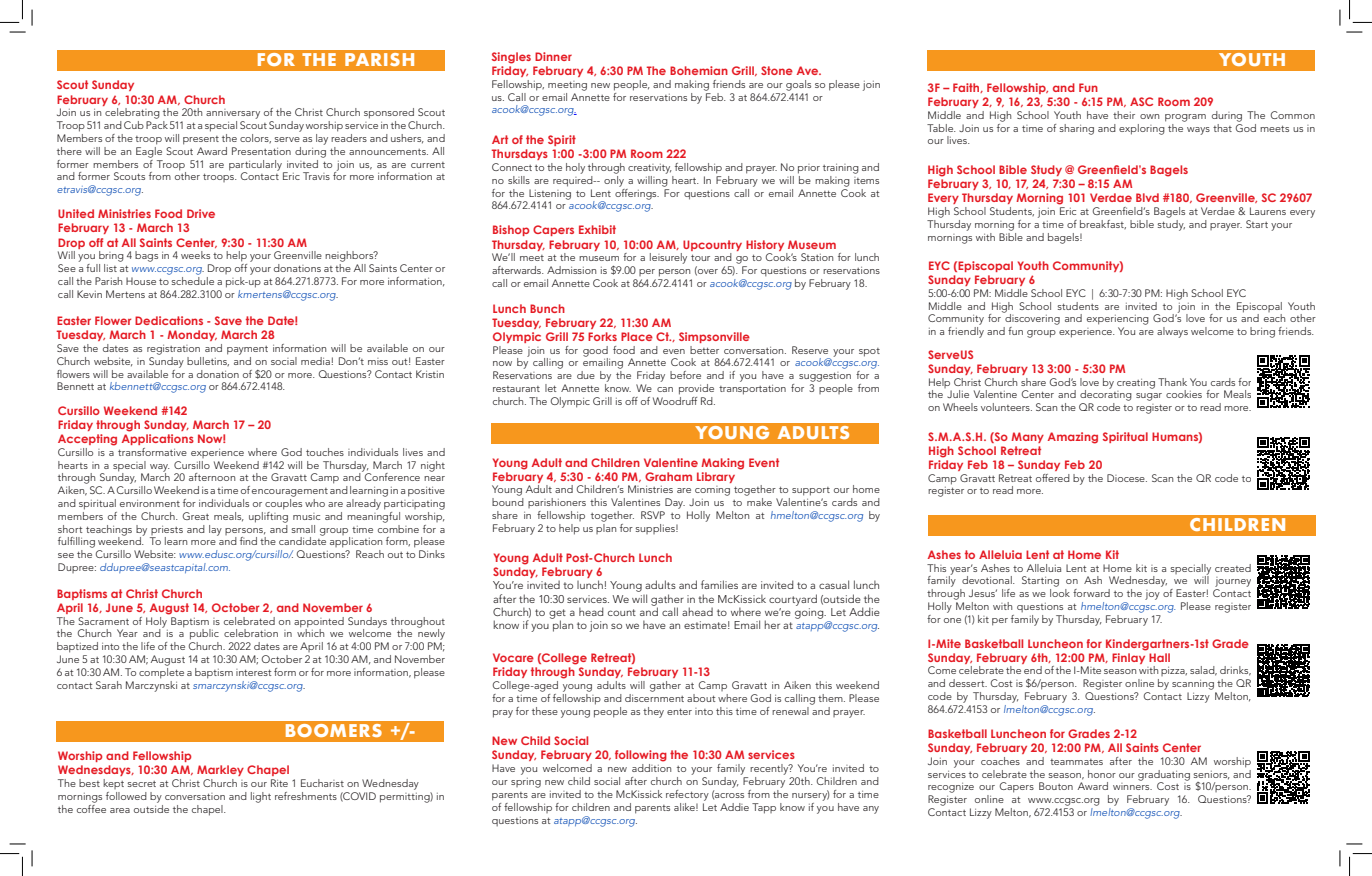  What do you see at coordinates (1141, 101) in the screenshot?
I see `ASC` at bounding box center [1141, 101].
